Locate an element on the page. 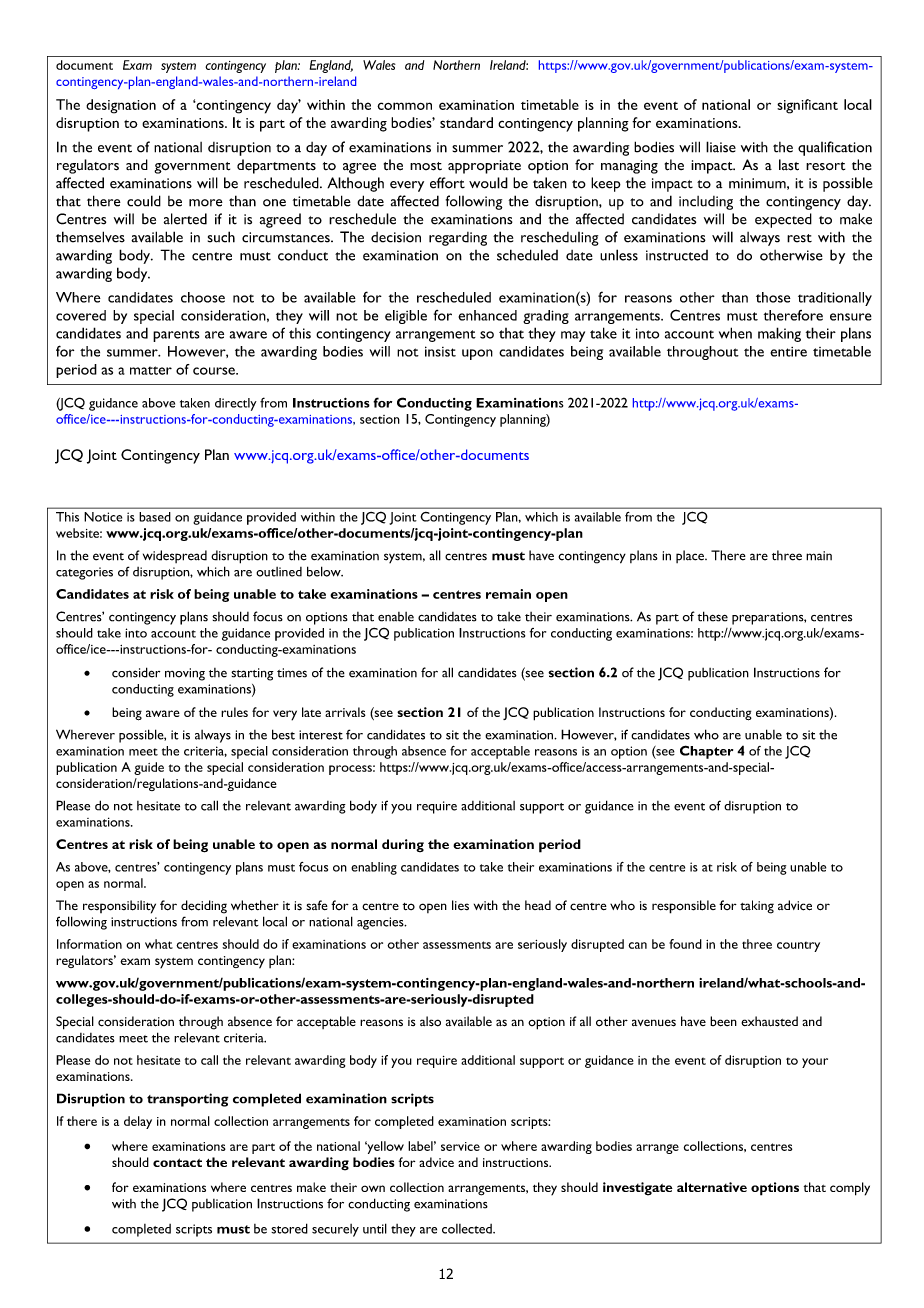  alternative is located at coordinates (712, 1187).
